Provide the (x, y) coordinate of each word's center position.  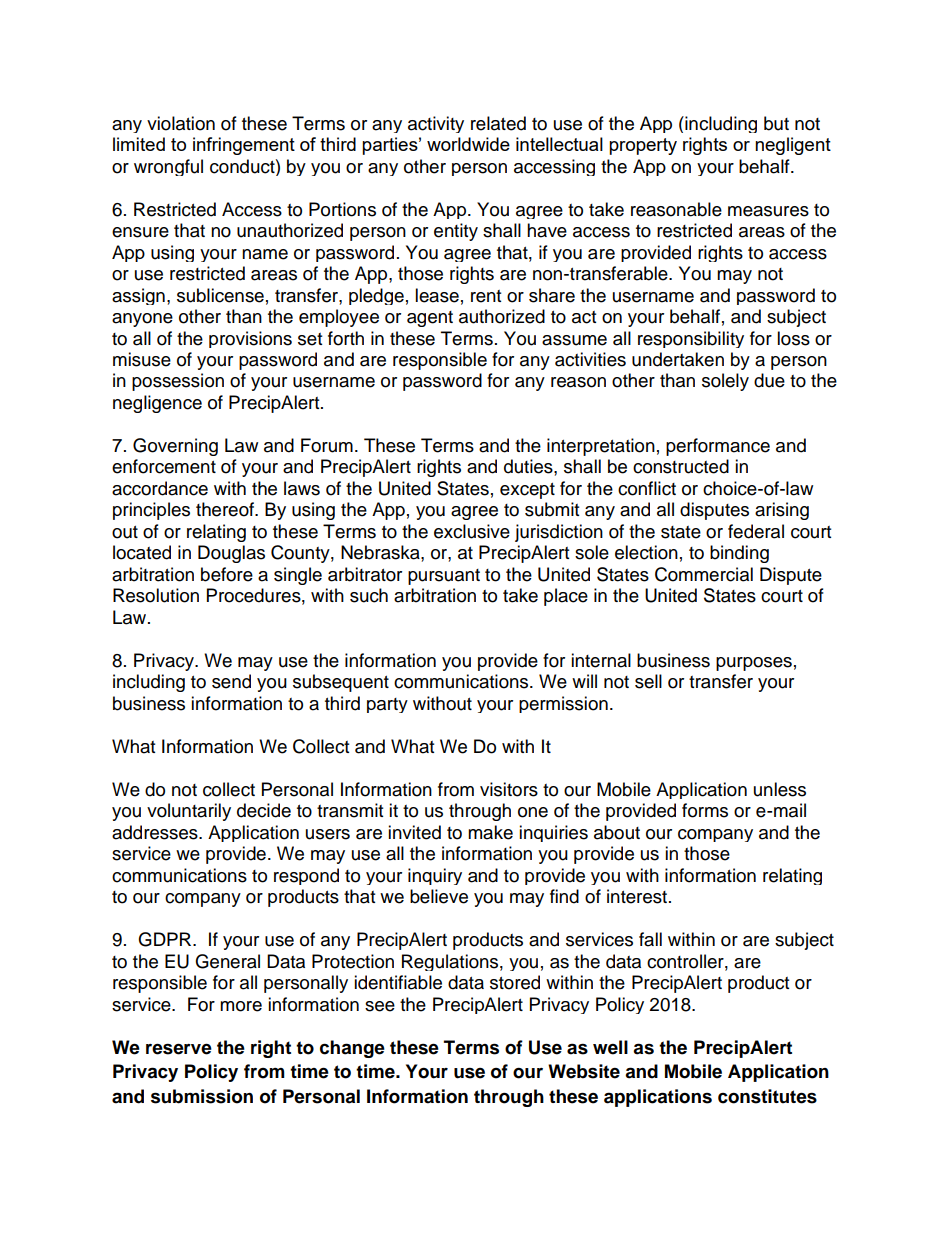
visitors (509, 789)
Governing (175, 447)
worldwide (468, 144)
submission (202, 1096)
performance (718, 447)
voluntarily (189, 812)
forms (705, 810)
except (527, 491)
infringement (244, 146)
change (352, 1049)
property (643, 146)
